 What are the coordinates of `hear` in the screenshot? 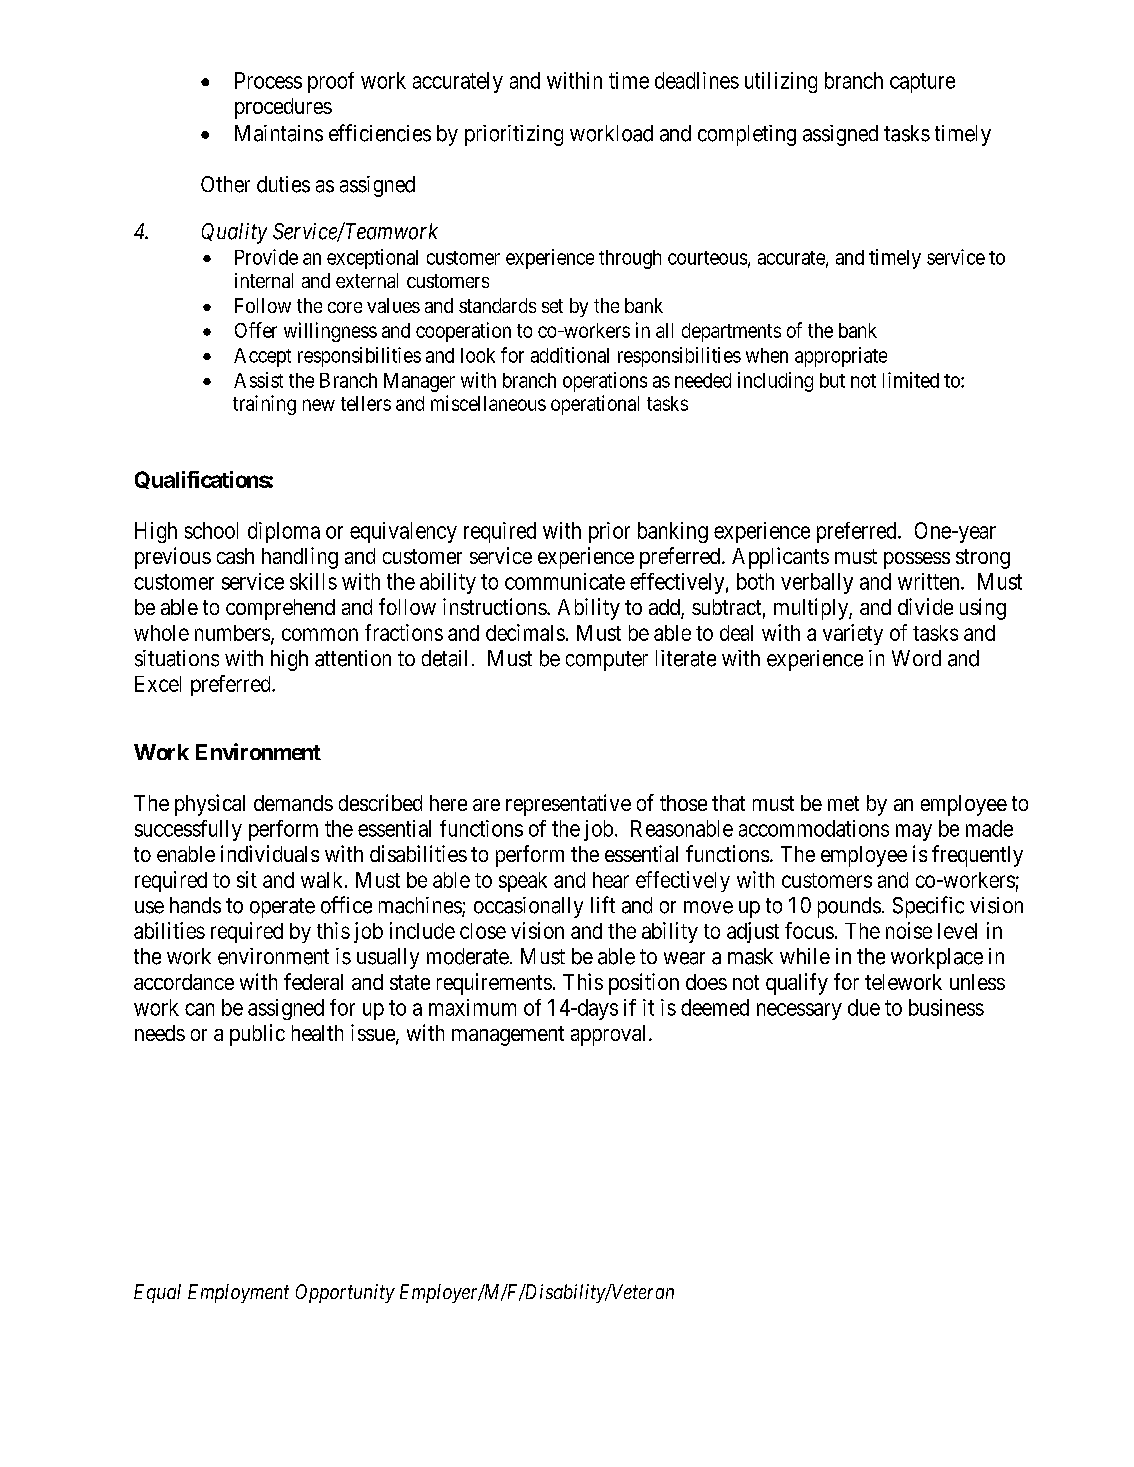 It's located at (611, 880).
